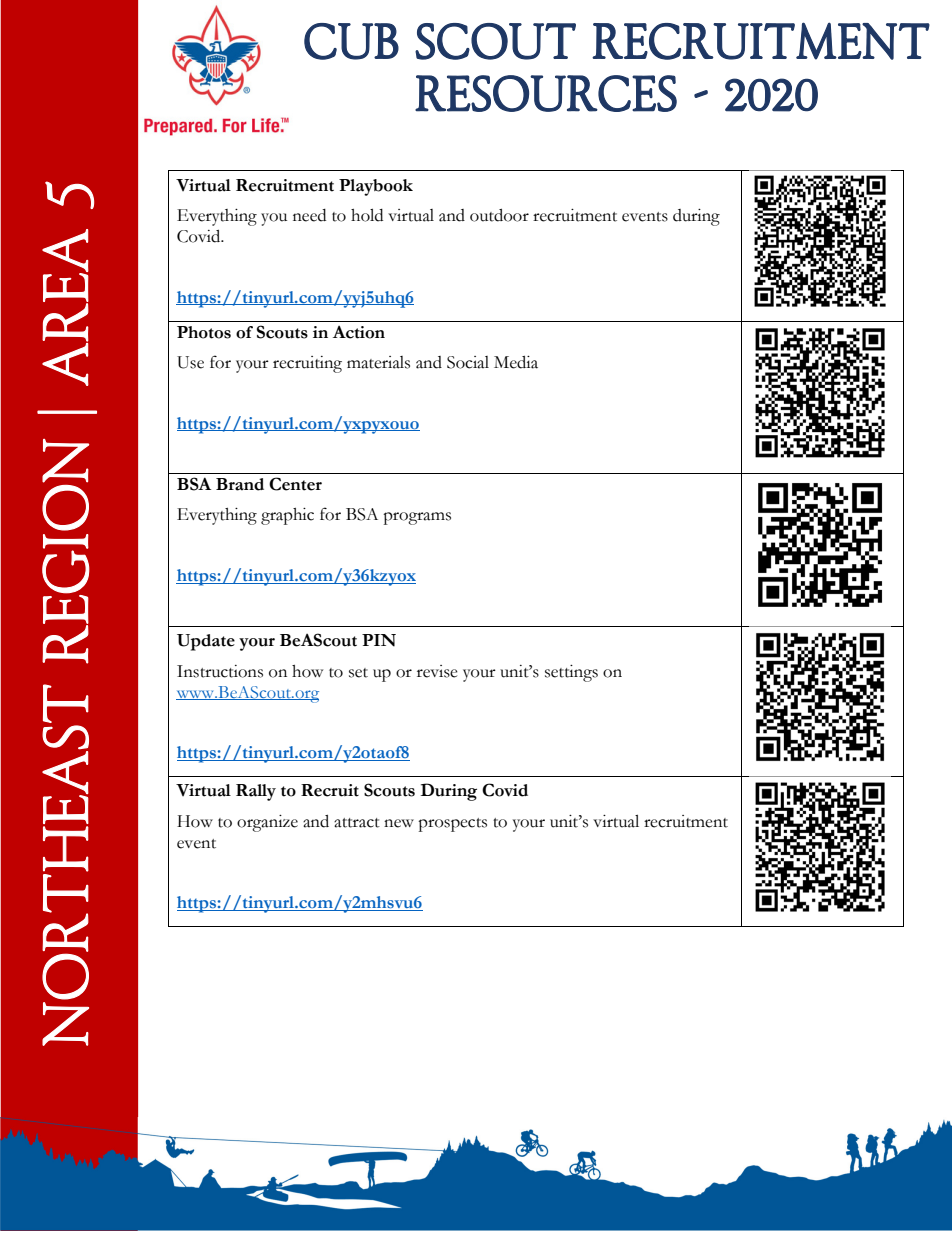  I want to click on Rally, so click(256, 792).
